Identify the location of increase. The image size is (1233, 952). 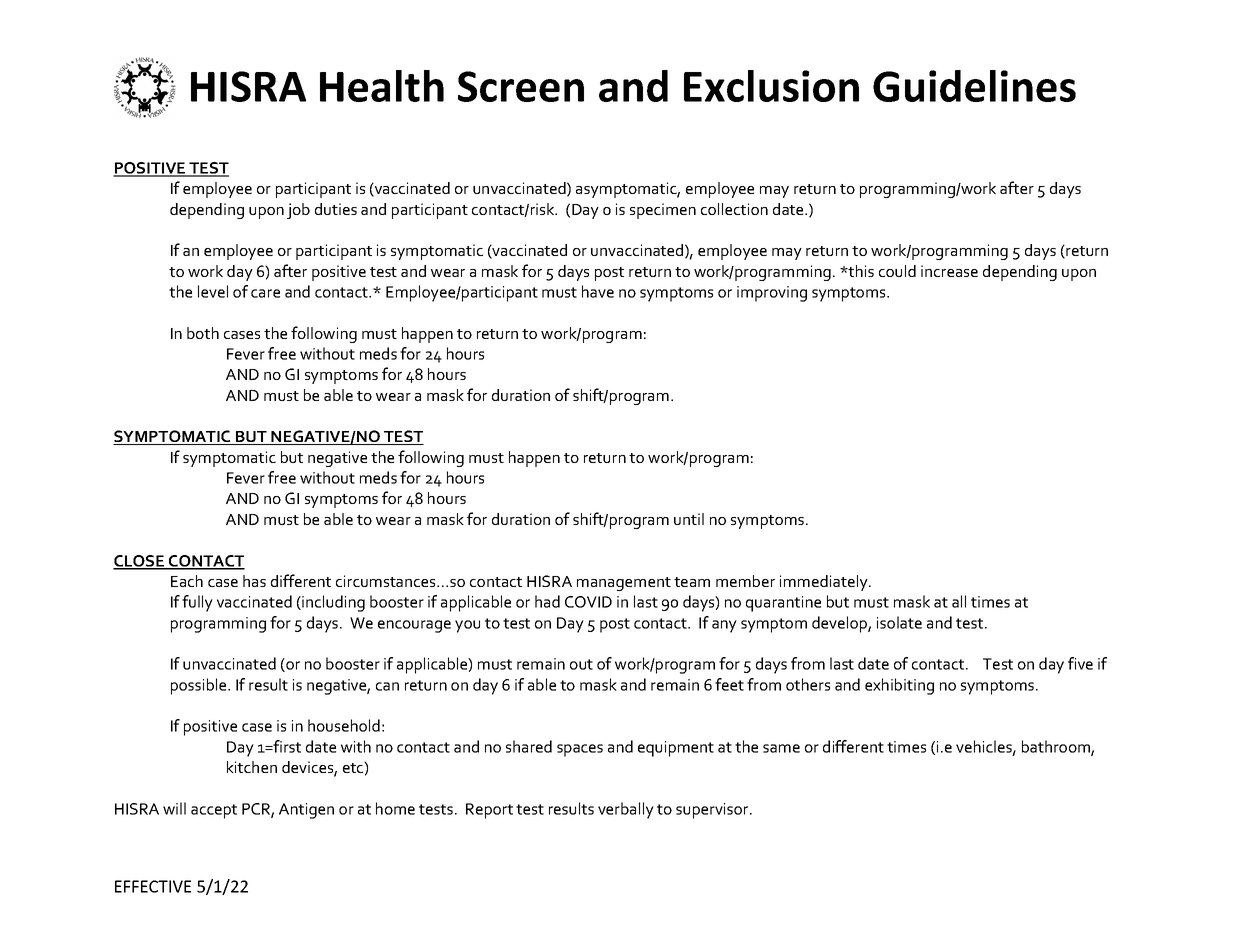
(949, 271).
